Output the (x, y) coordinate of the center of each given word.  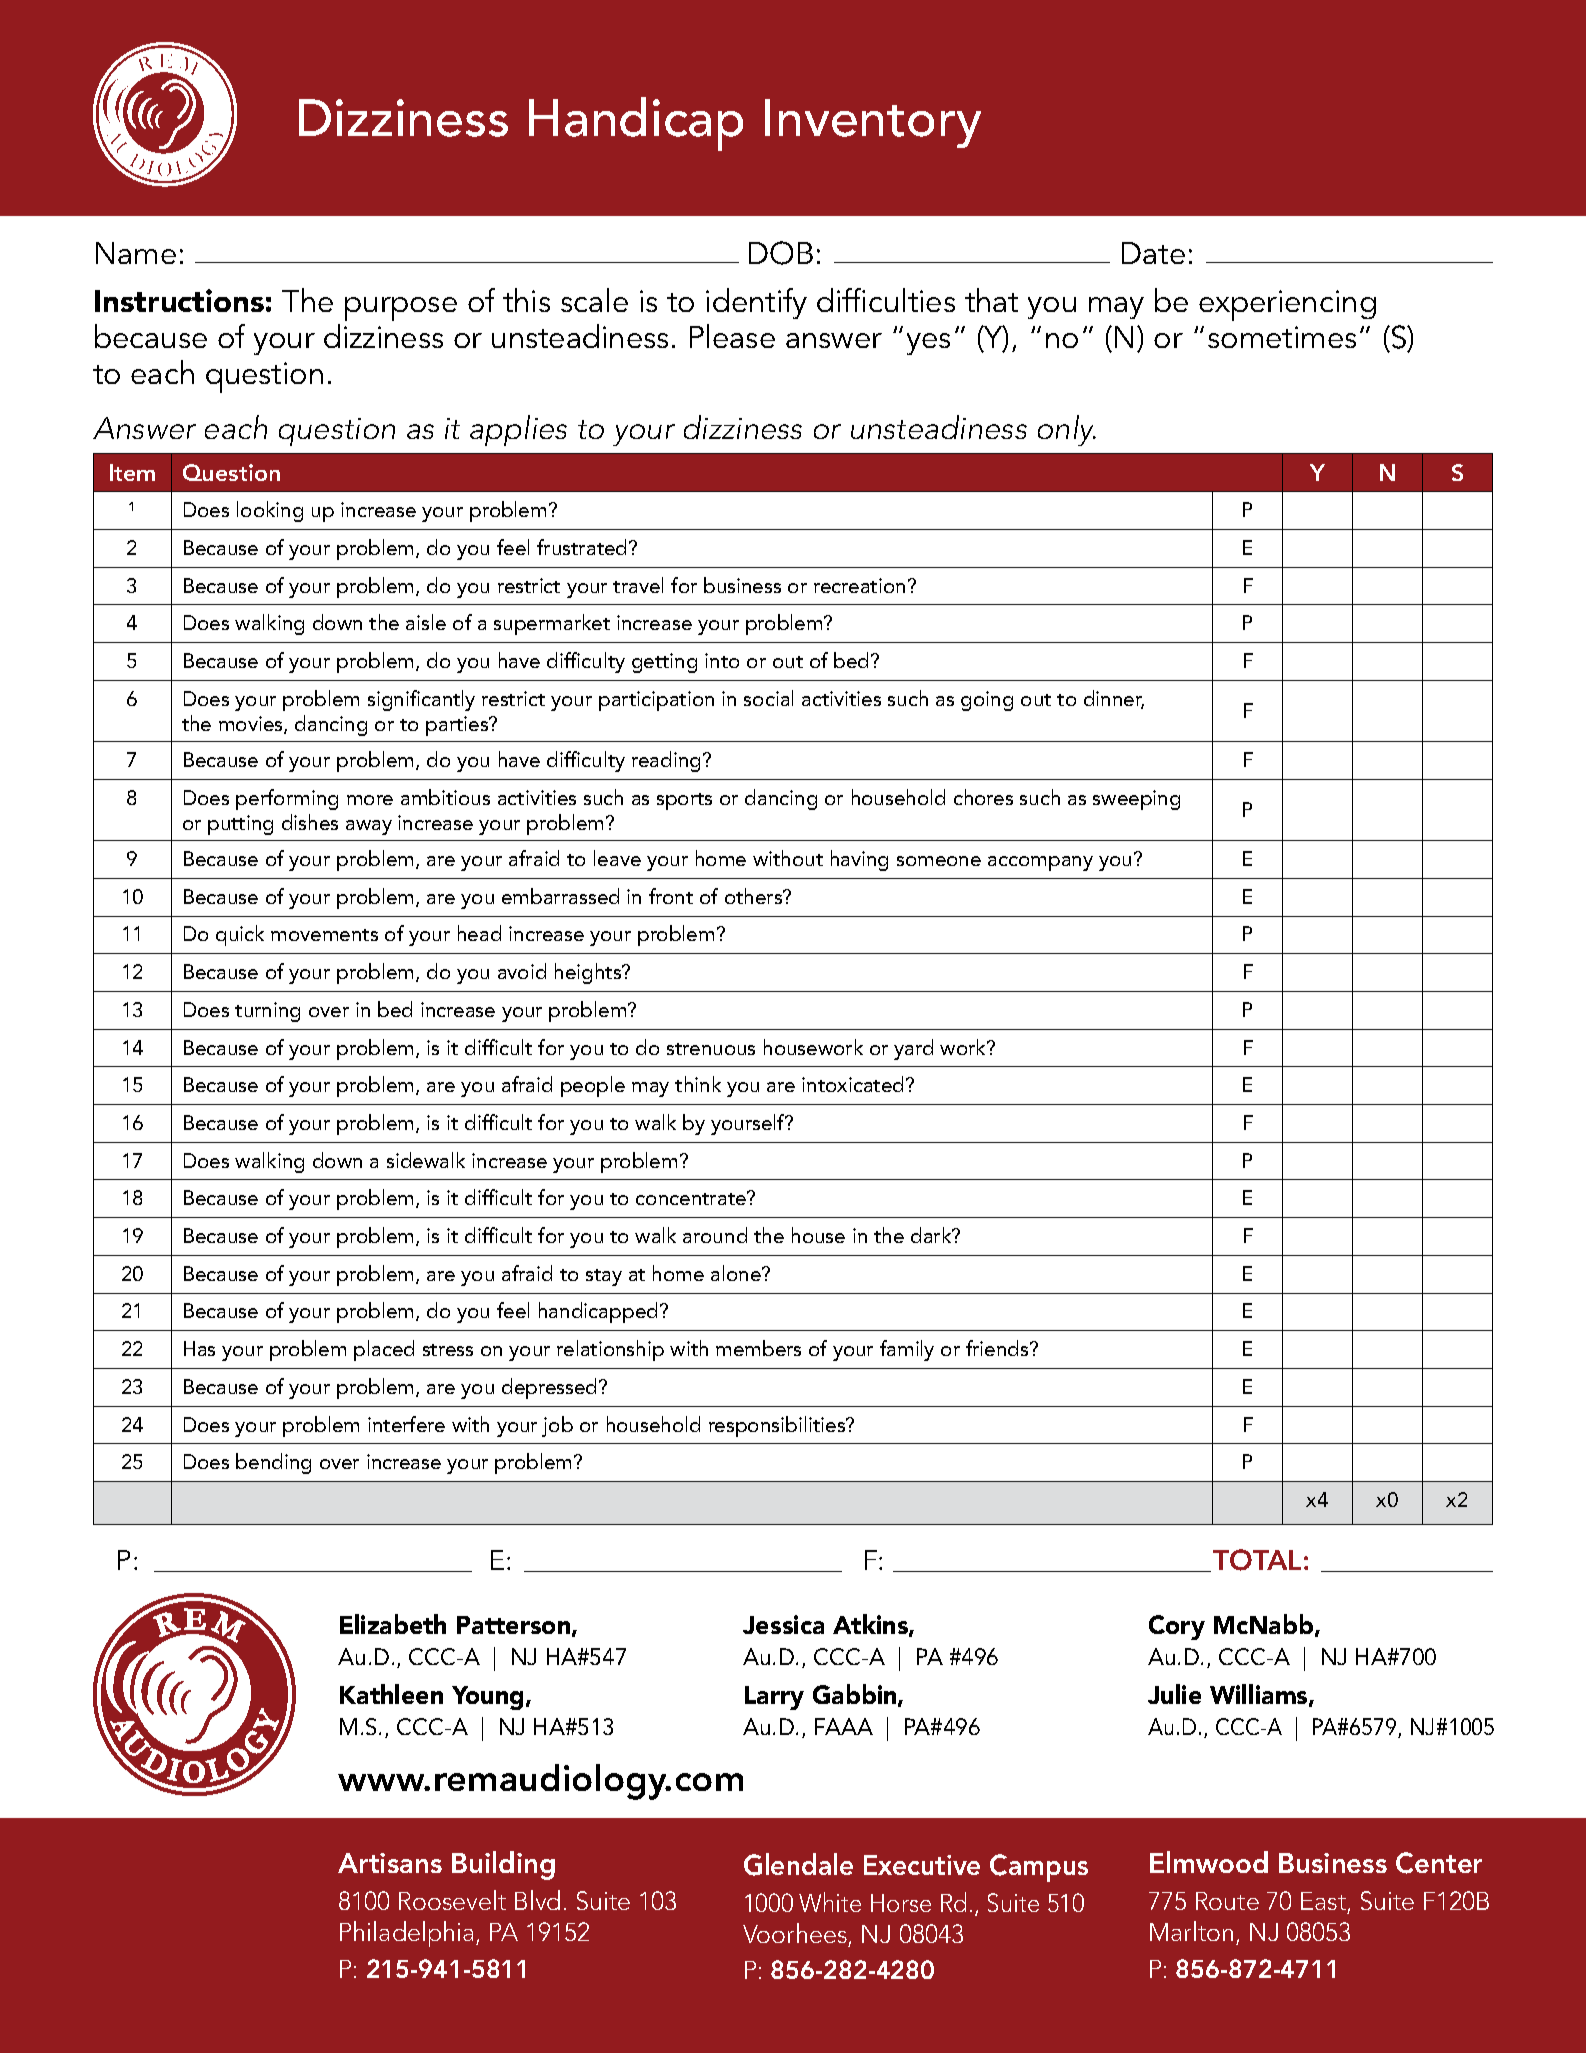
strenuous (711, 1049)
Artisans (390, 1863)
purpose (401, 309)
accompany (1040, 863)
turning (267, 1012)
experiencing (1287, 305)
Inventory (873, 123)
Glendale (798, 1864)
